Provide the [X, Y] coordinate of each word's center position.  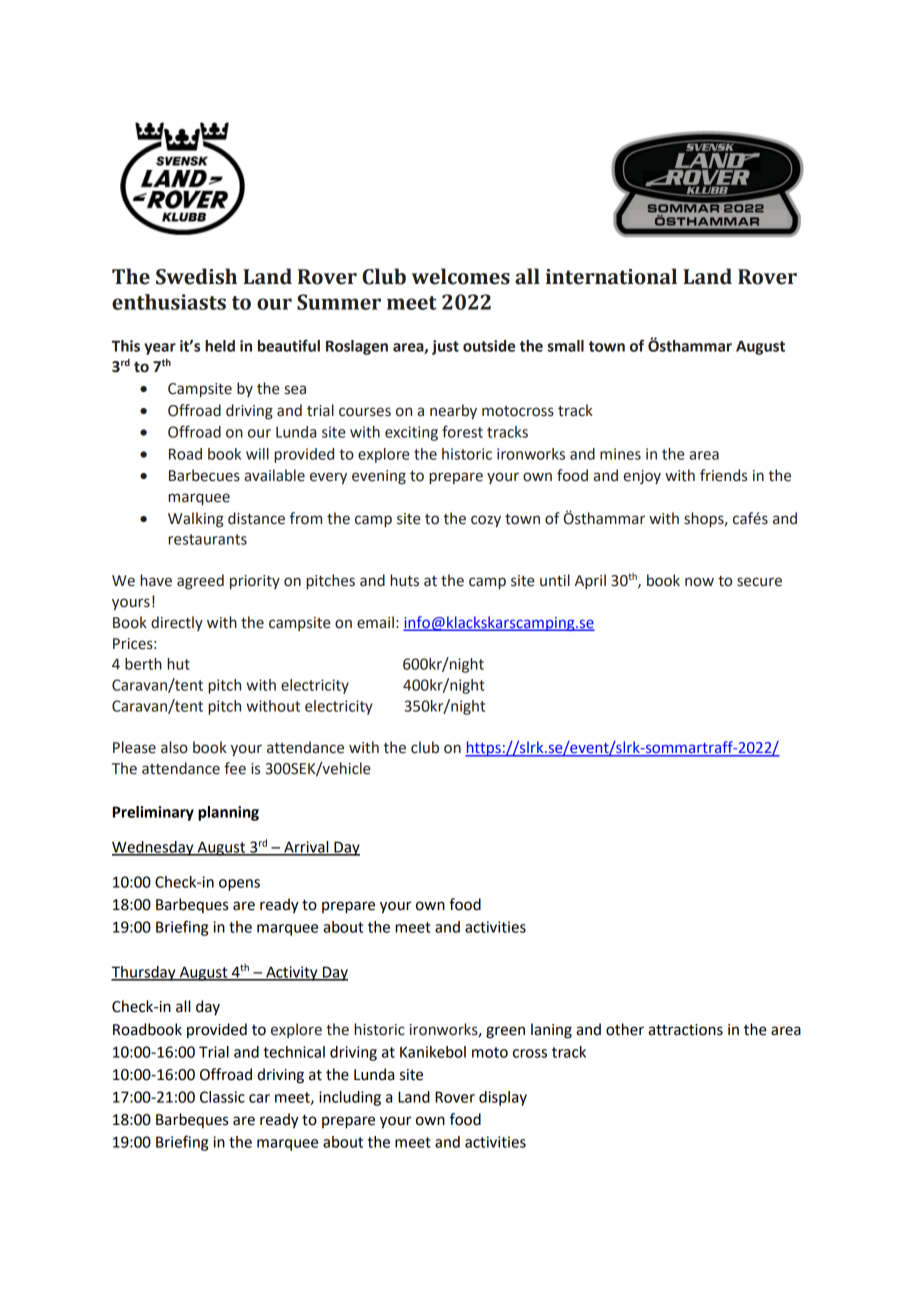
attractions [685, 1030]
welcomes [461, 276]
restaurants [207, 539]
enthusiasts [169, 302]
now [699, 582]
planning [228, 813]
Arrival [306, 848]
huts [404, 580]
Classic [222, 1097]
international [611, 276]
